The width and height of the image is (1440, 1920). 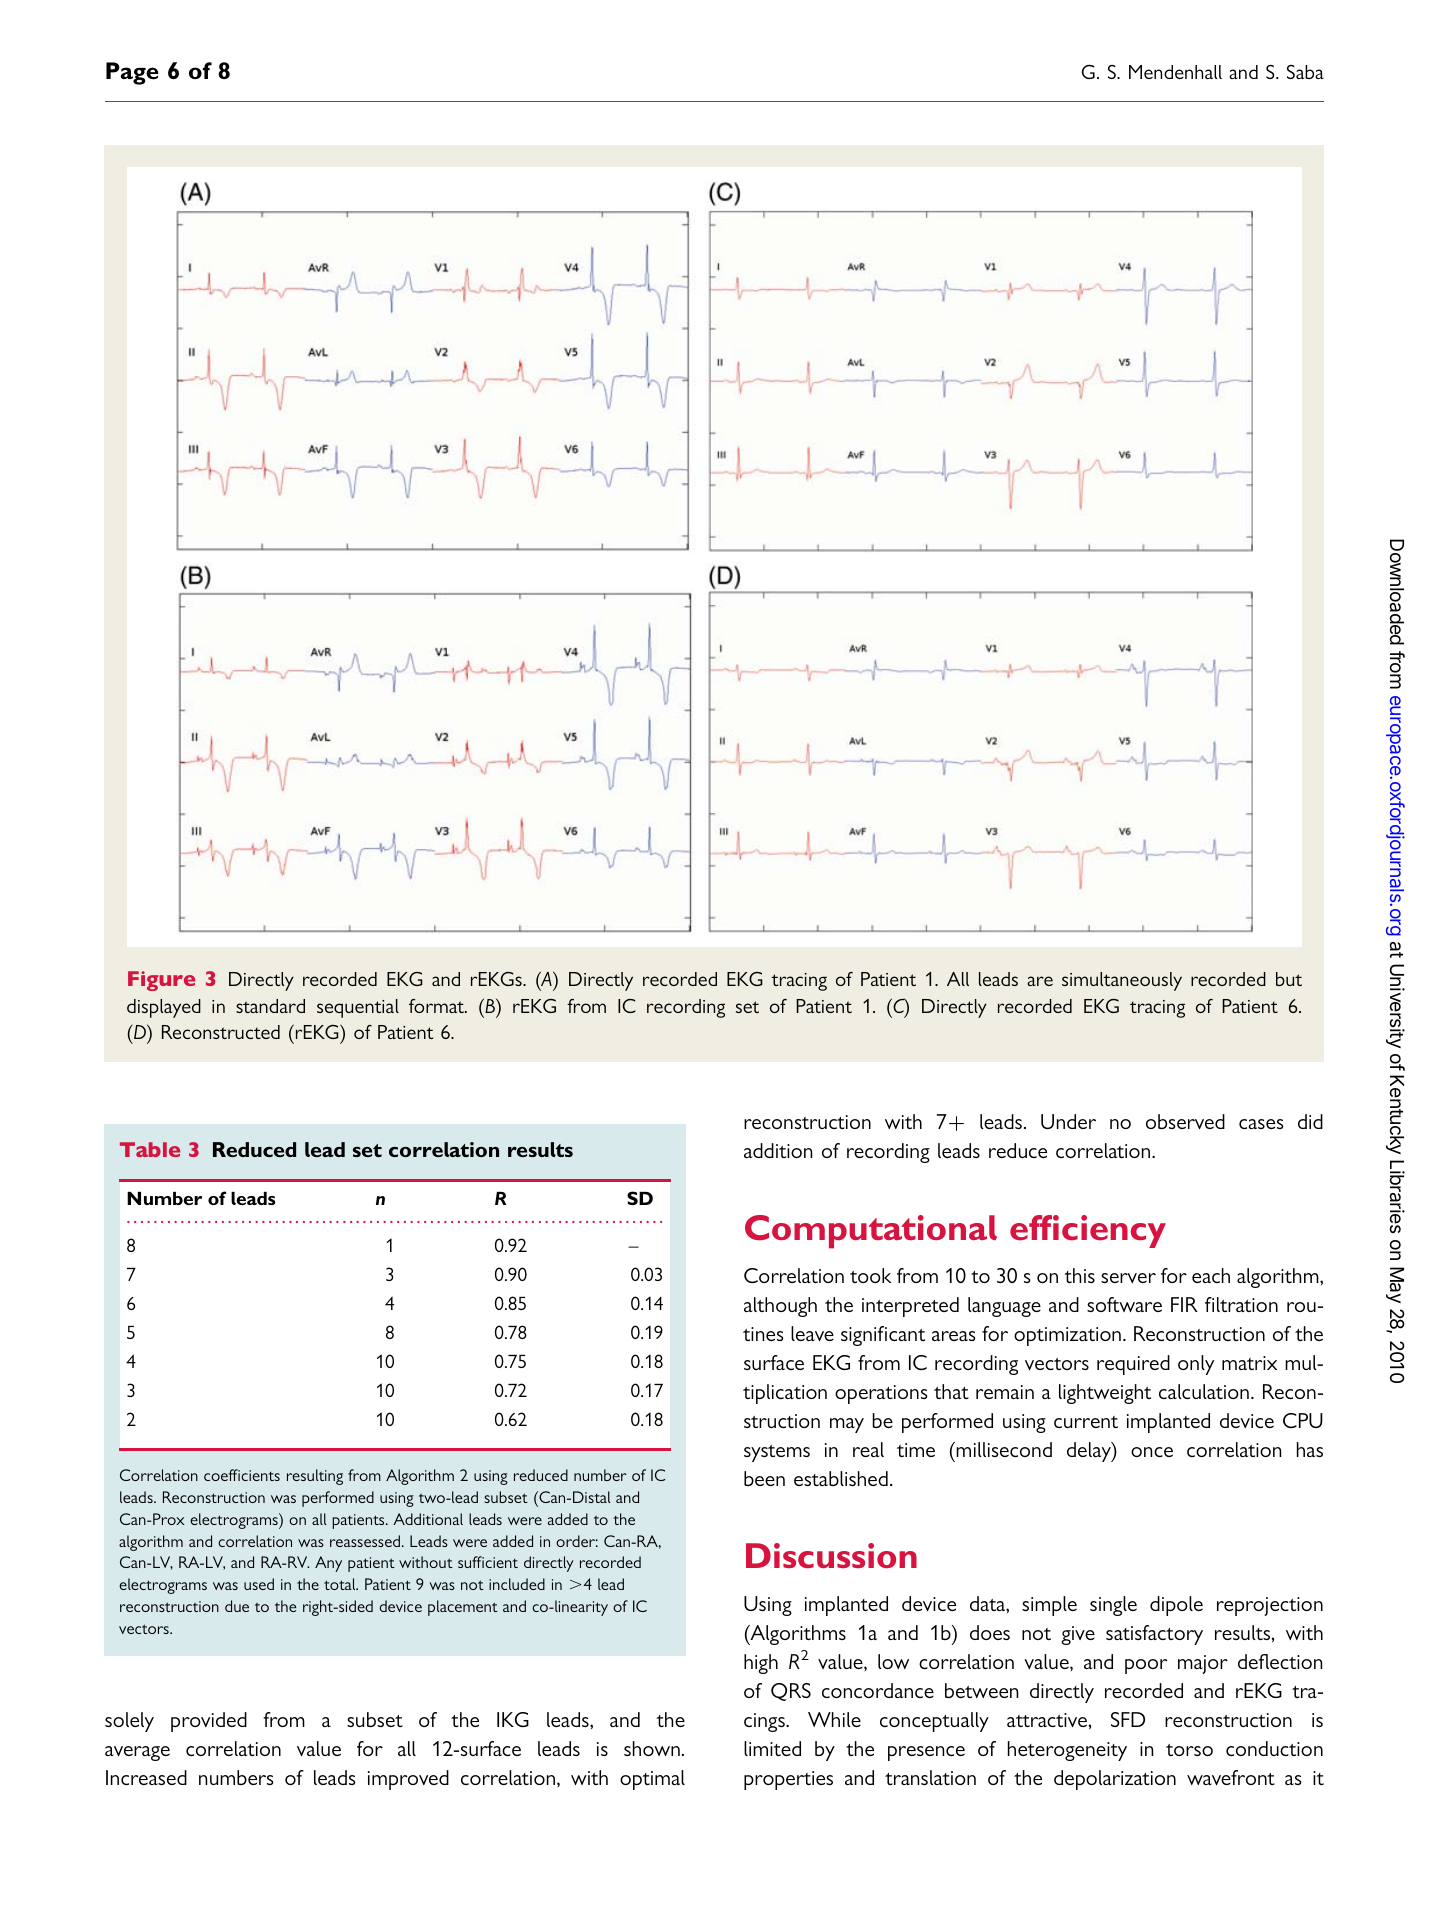 What do you see at coordinates (871, 1232) in the image?
I see `Computational` at bounding box center [871, 1232].
